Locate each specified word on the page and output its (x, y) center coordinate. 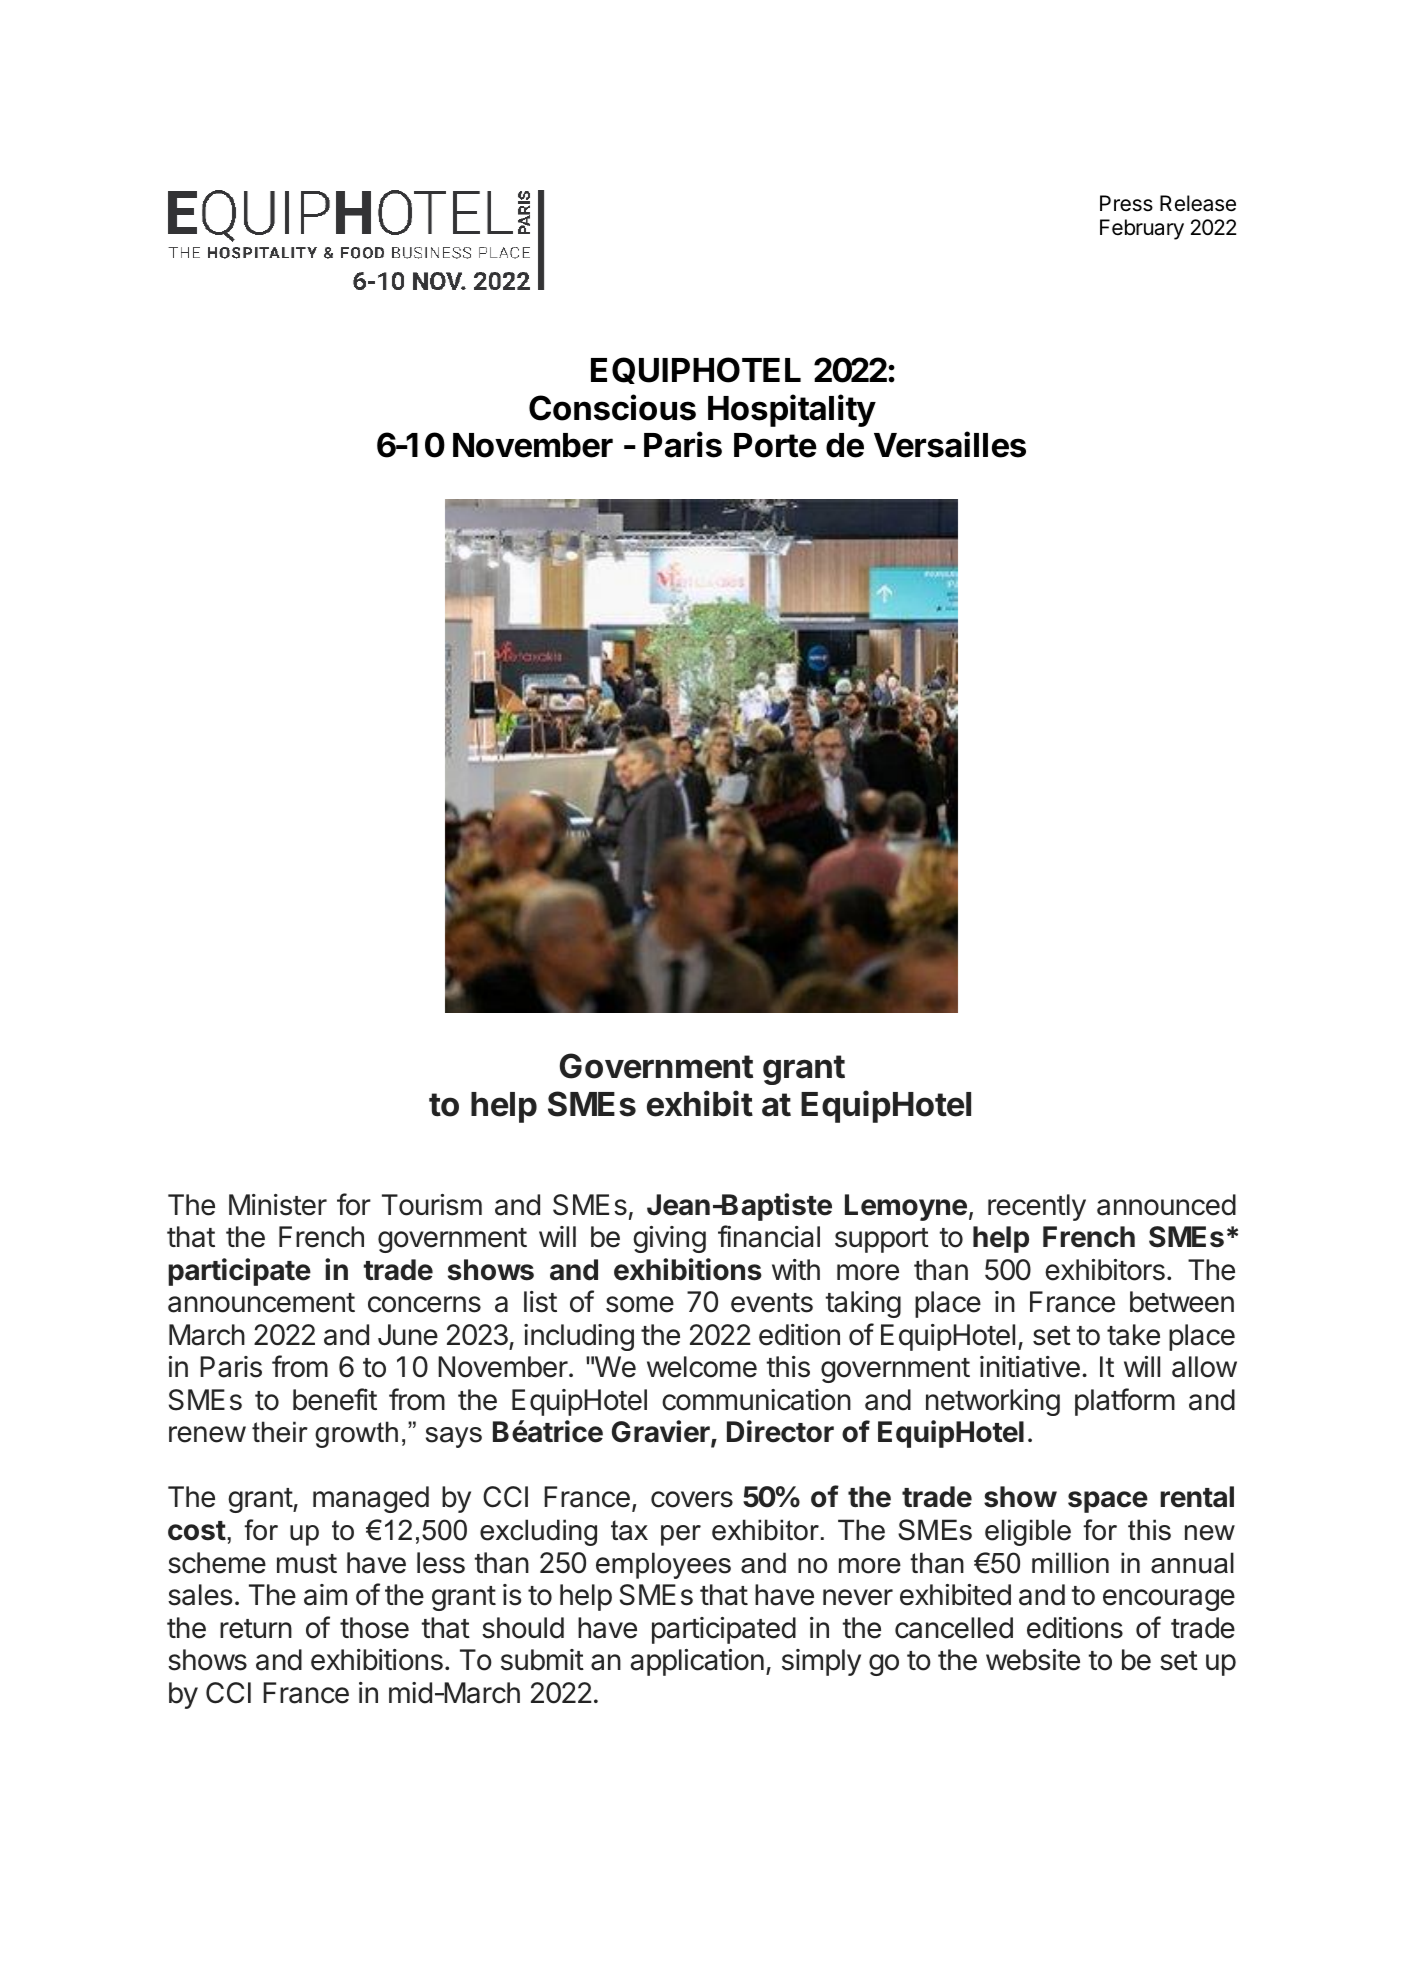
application (697, 1662)
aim (325, 1595)
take (1133, 1335)
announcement (261, 1303)
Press (1126, 203)
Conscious (612, 407)
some (640, 1304)
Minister (278, 1205)
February (1142, 229)
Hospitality (792, 410)
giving (669, 1239)
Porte (775, 445)
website (1033, 1660)
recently (1037, 1207)
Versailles (950, 445)
